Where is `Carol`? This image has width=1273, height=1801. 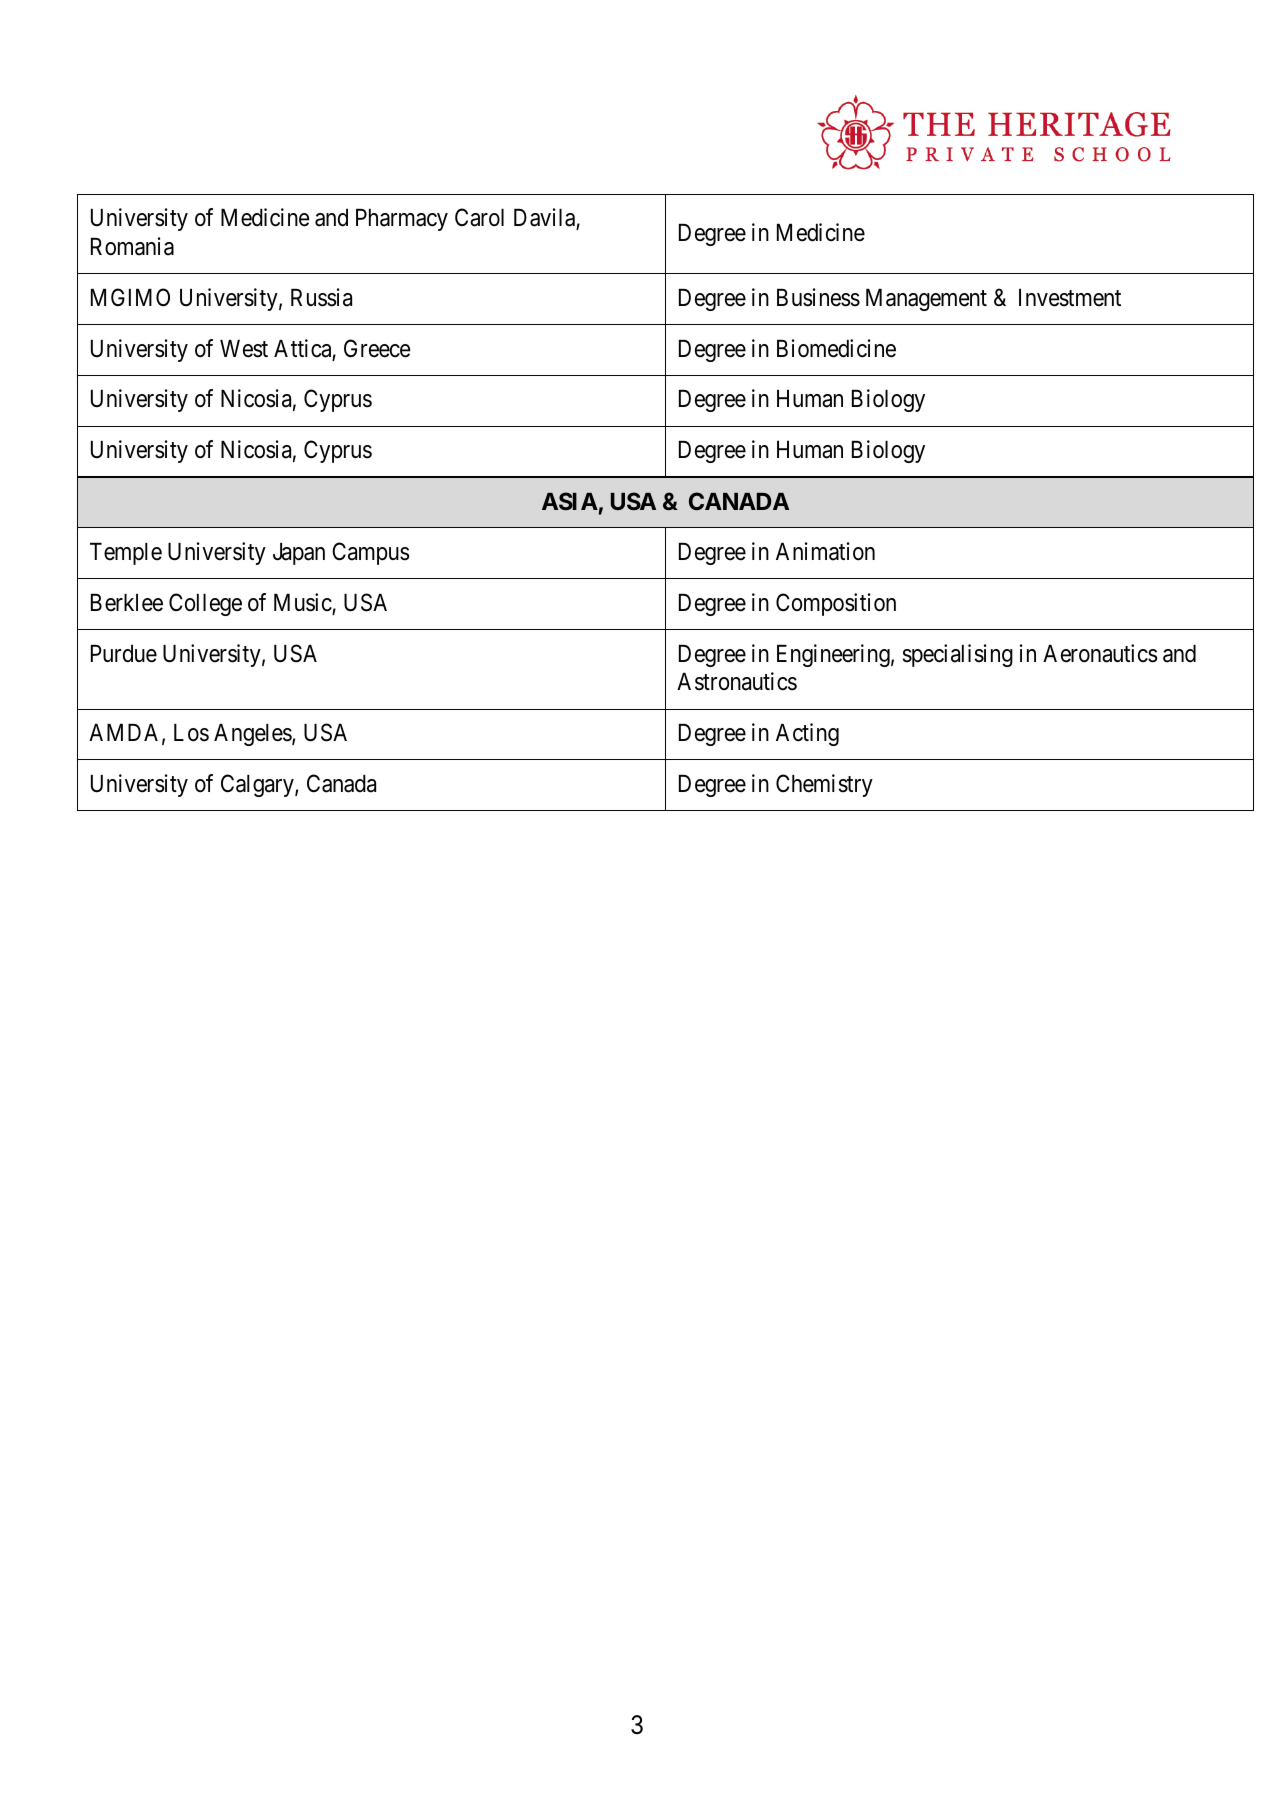
Carol is located at coordinates (479, 217).
